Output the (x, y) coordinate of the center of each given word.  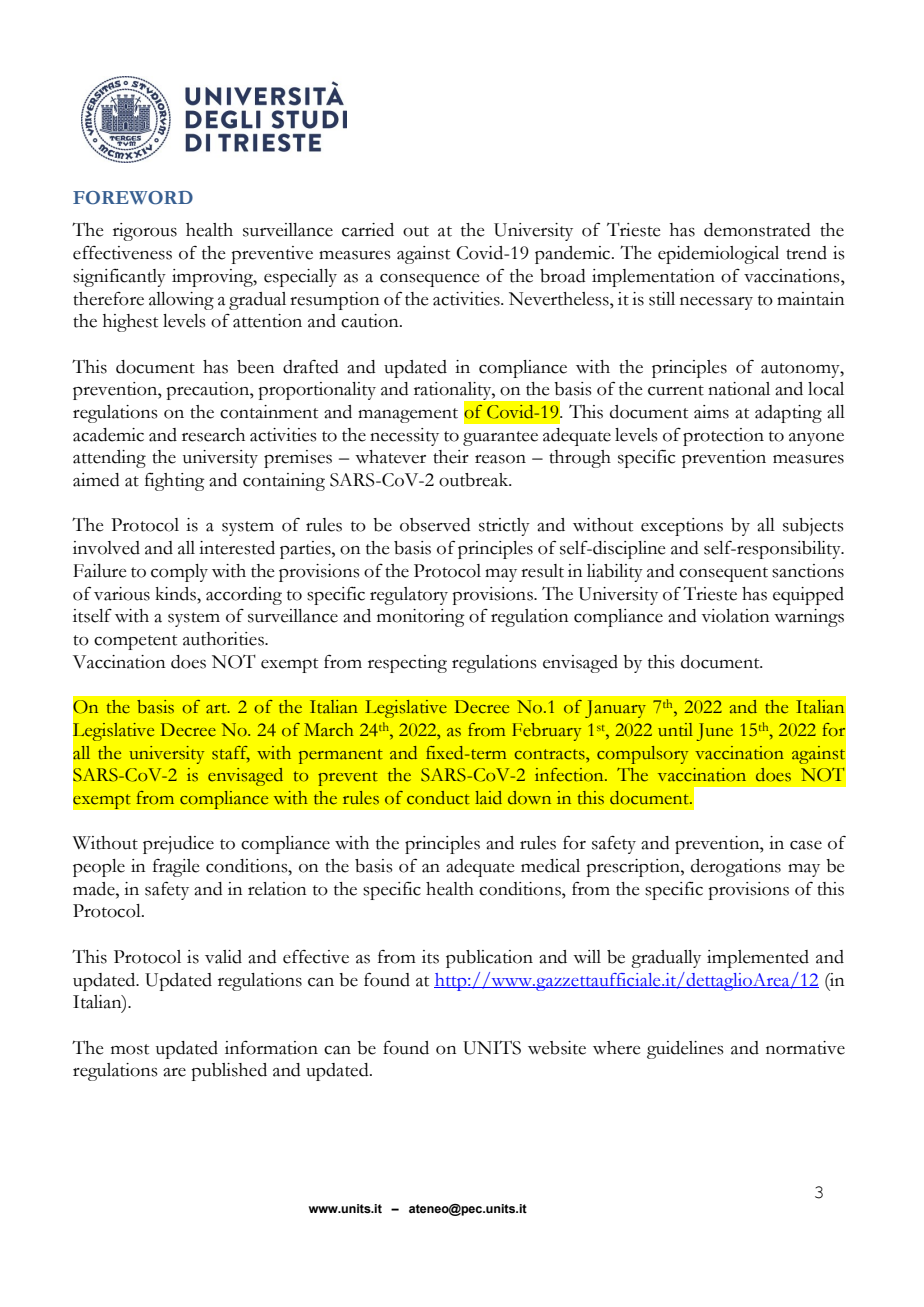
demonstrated (757, 230)
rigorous (145, 232)
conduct (438, 798)
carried (368, 230)
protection (723, 437)
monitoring (421, 618)
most (130, 1049)
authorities (224, 639)
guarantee (500, 438)
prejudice (178, 845)
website (557, 1048)
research (213, 435)
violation (735, 616)
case (806, 845)
